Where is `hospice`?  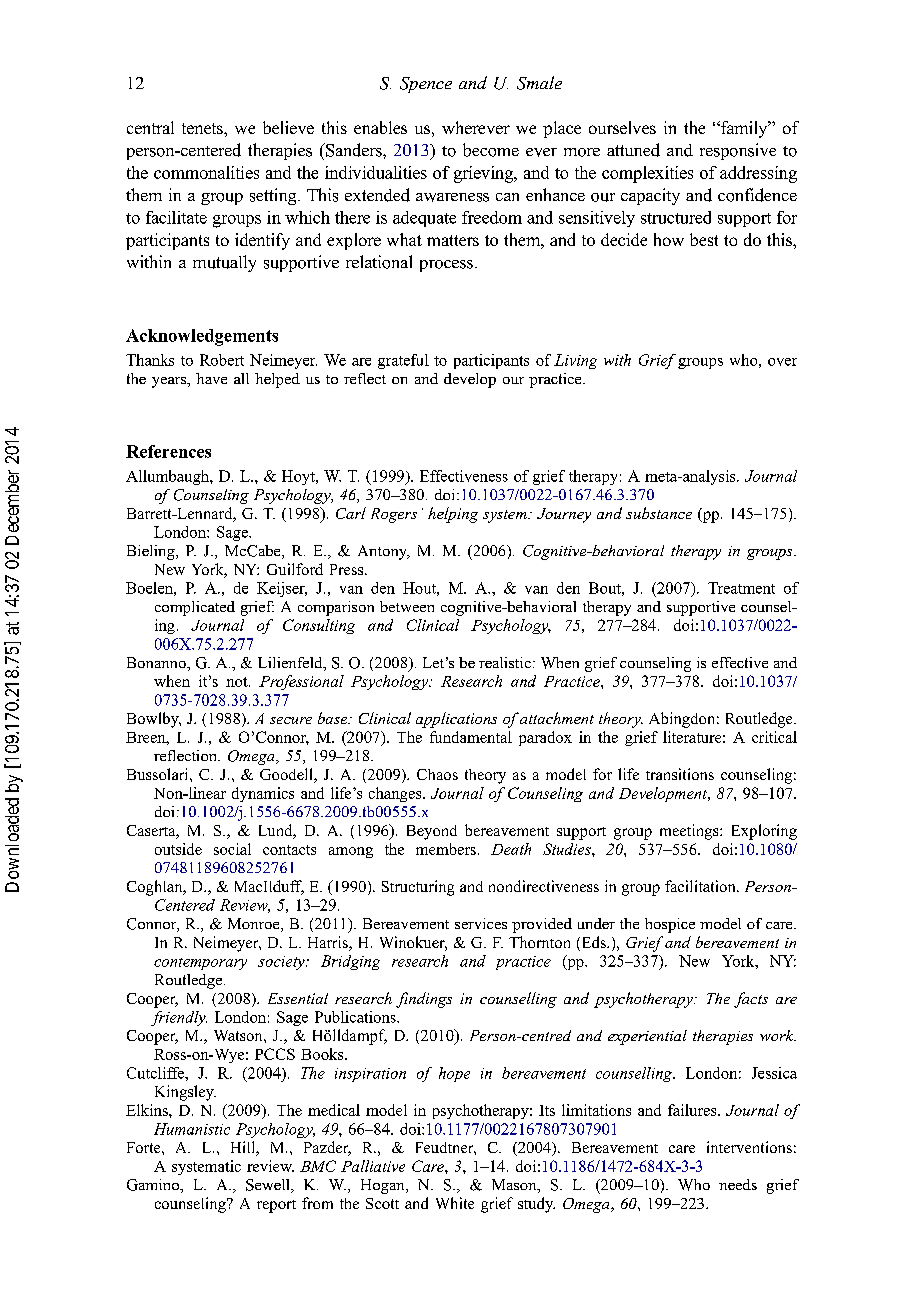
hospice is located at coordinates (670, 925).
